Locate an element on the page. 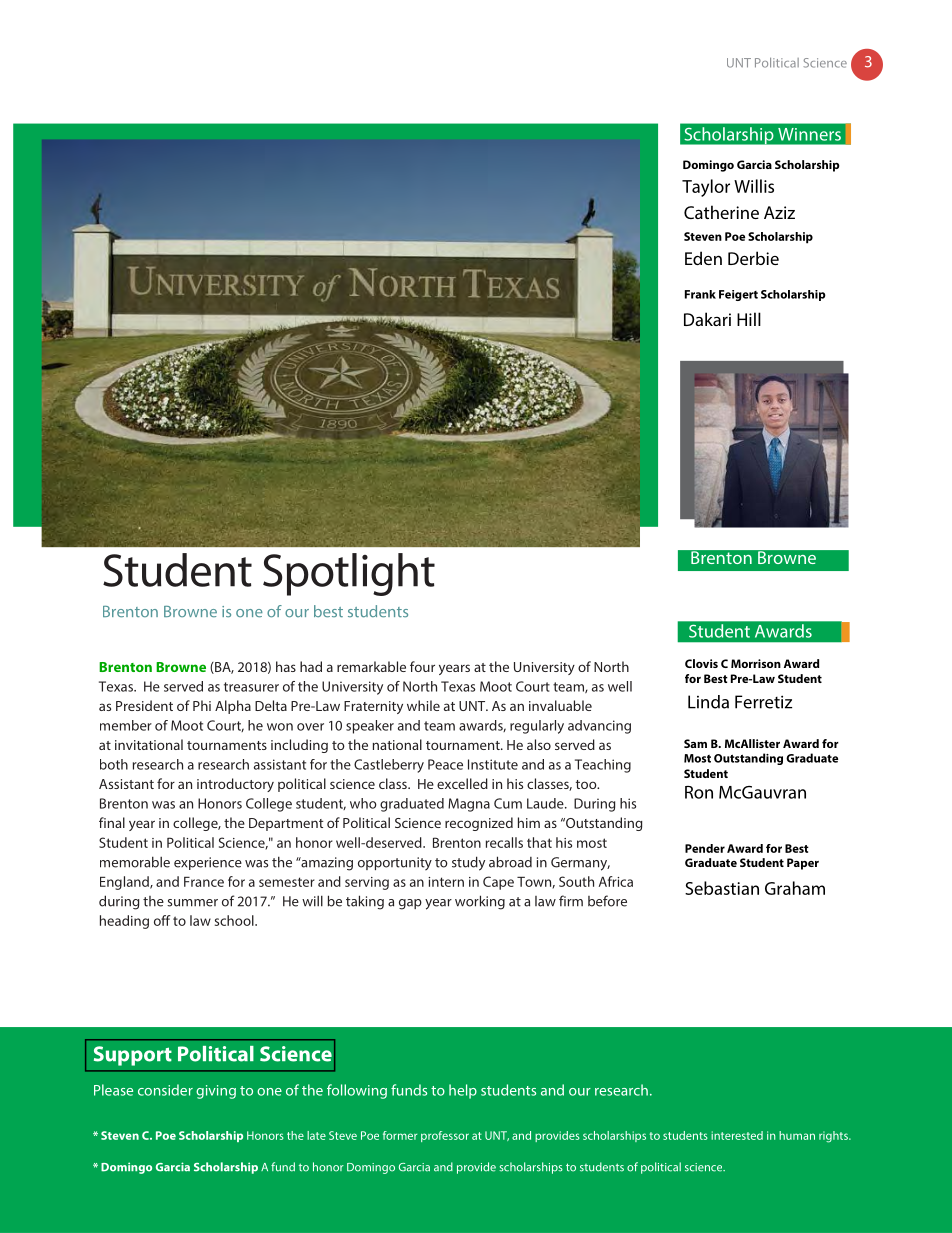 The width and height of the image is (952, 1233). Taylor is located at coordinates (706, 188).
